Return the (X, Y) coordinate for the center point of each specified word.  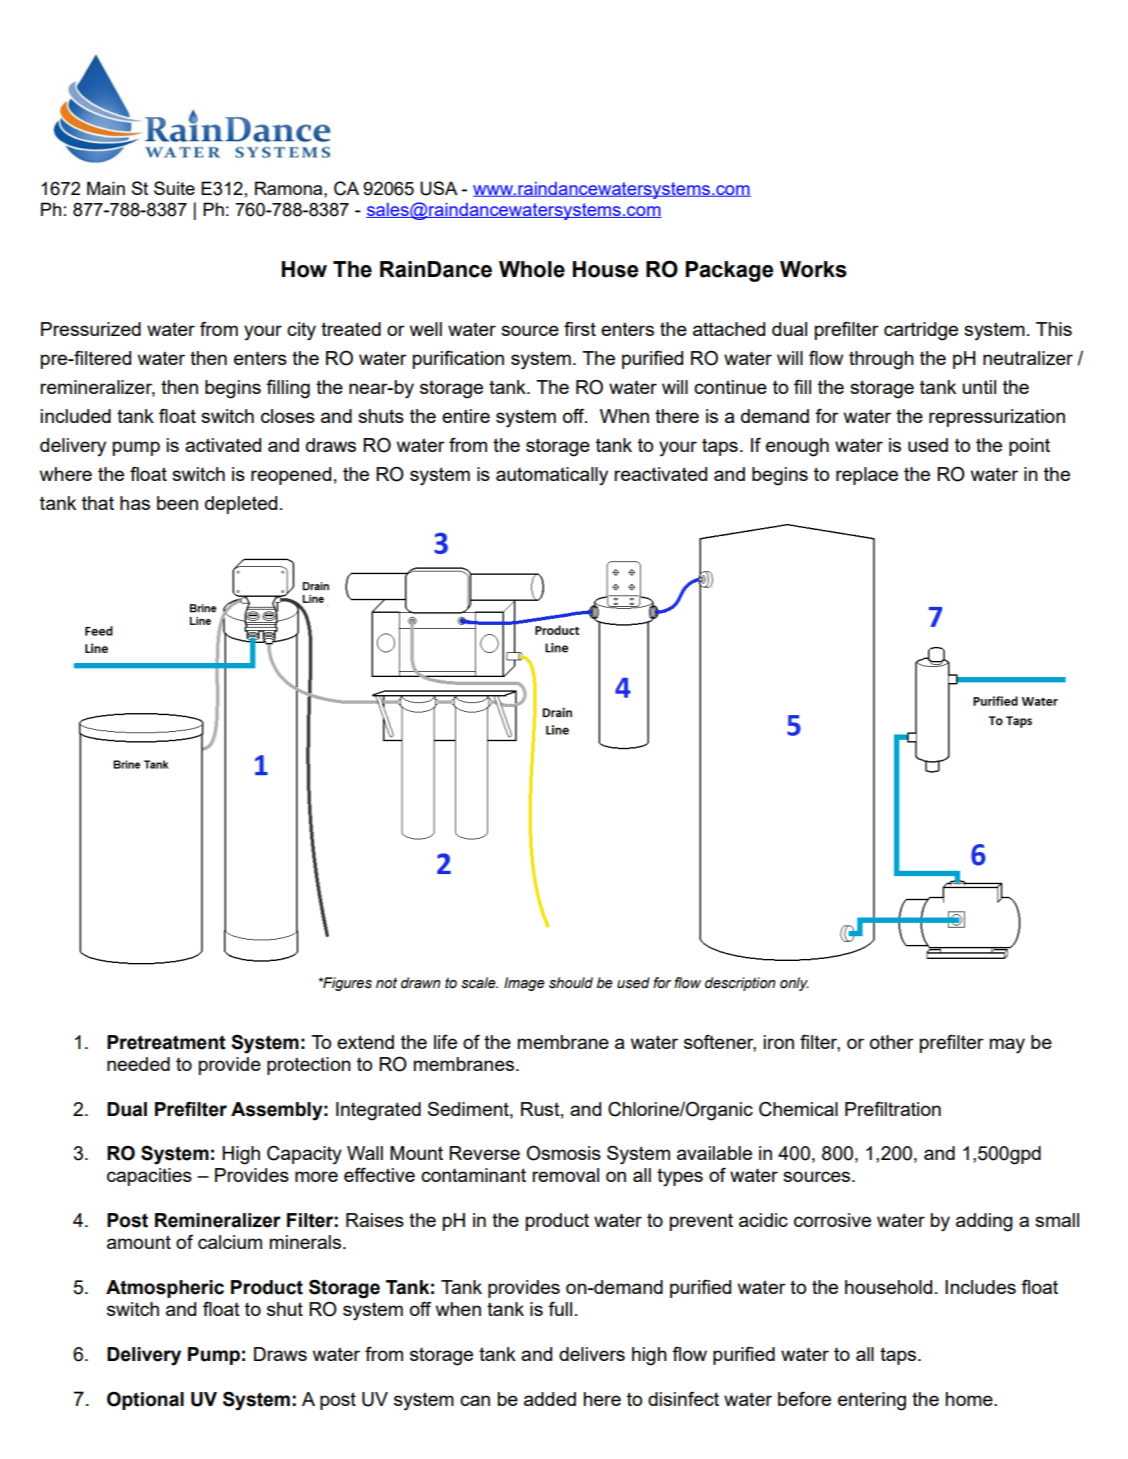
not (386, 983)
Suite (174, 188)
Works (813, 269)
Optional (145, 1400)
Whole (532, 269)
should (571, 983)
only (794, 984)
